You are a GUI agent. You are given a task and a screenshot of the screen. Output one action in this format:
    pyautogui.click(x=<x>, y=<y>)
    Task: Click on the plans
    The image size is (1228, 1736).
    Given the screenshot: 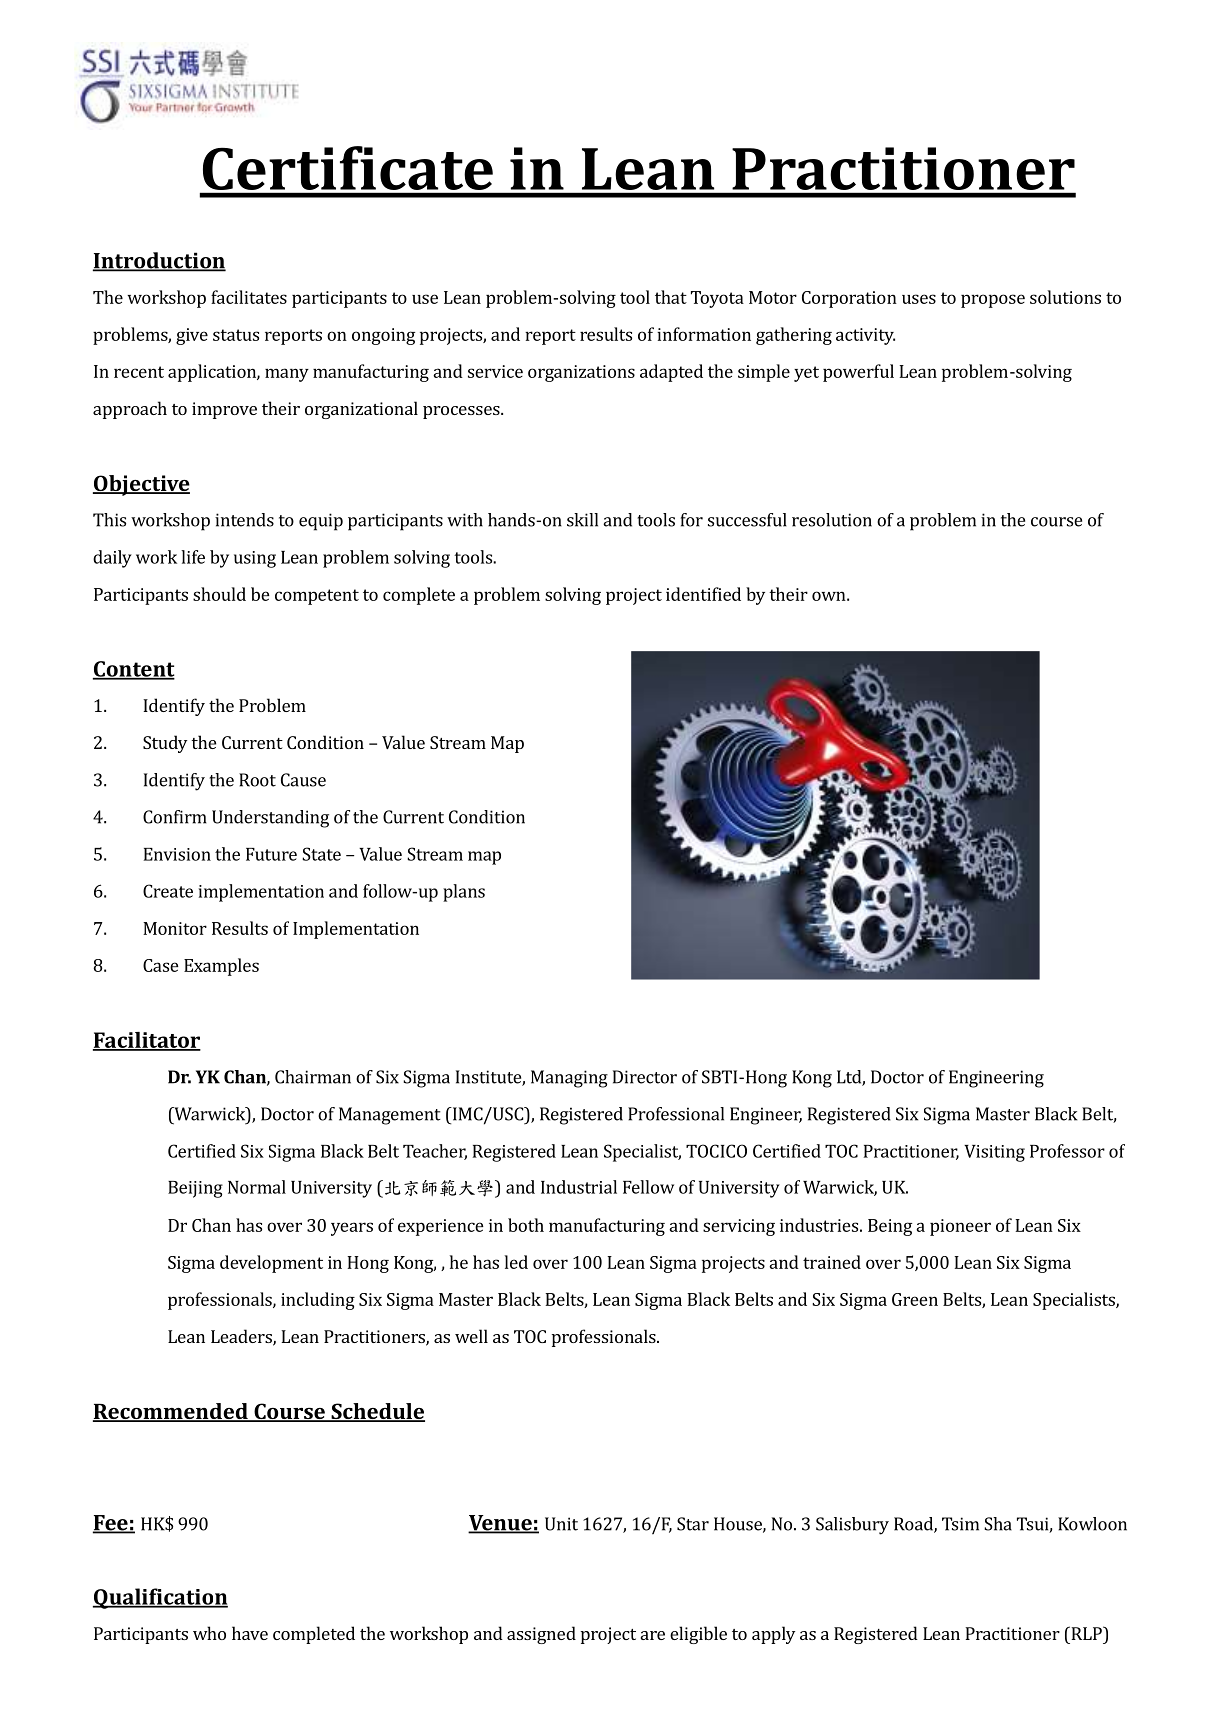 What is the action you would take?
    pyautogui.click(x=464, y=893)
